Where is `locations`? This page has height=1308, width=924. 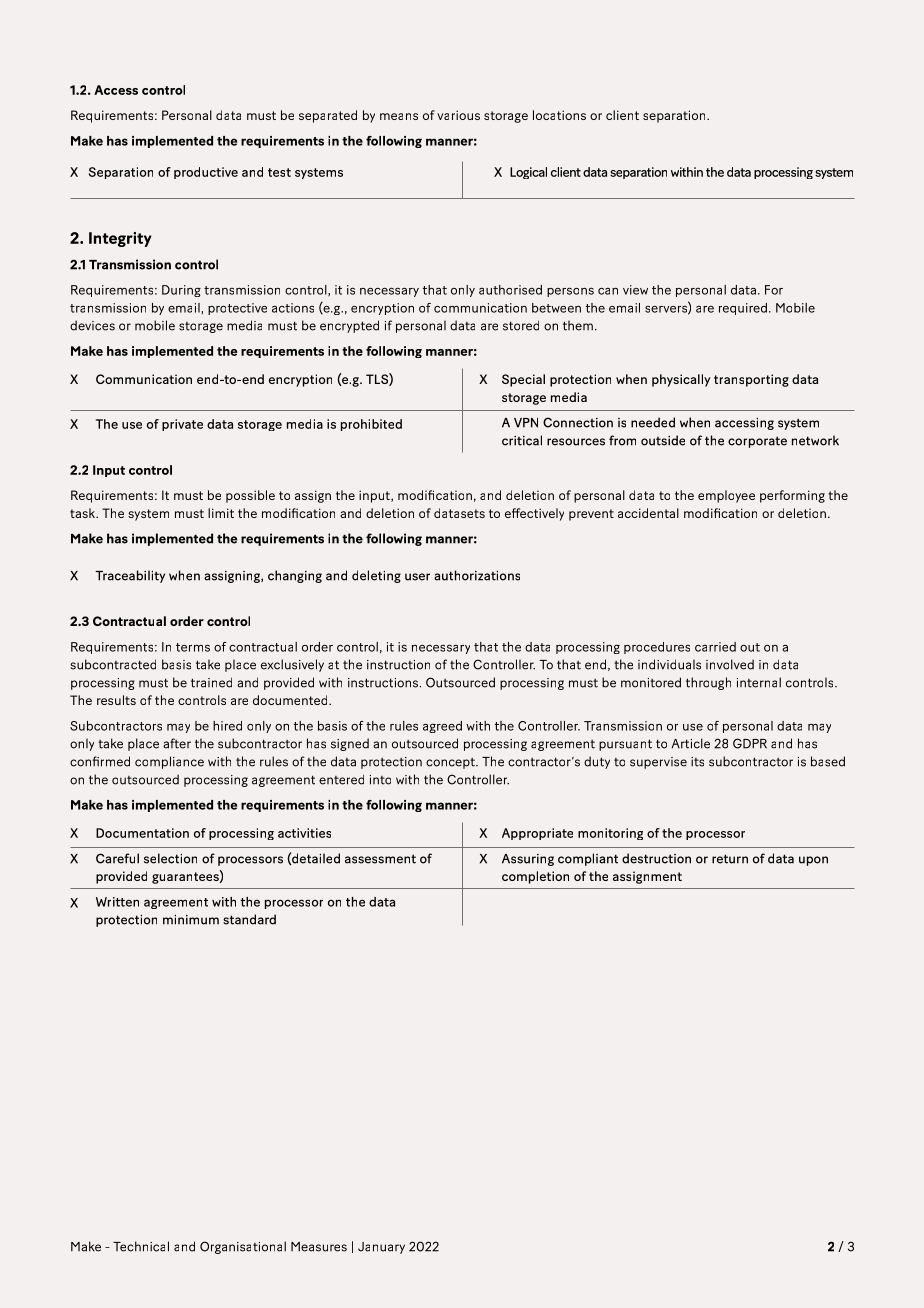
locations is located at coordinates (559, 115).
